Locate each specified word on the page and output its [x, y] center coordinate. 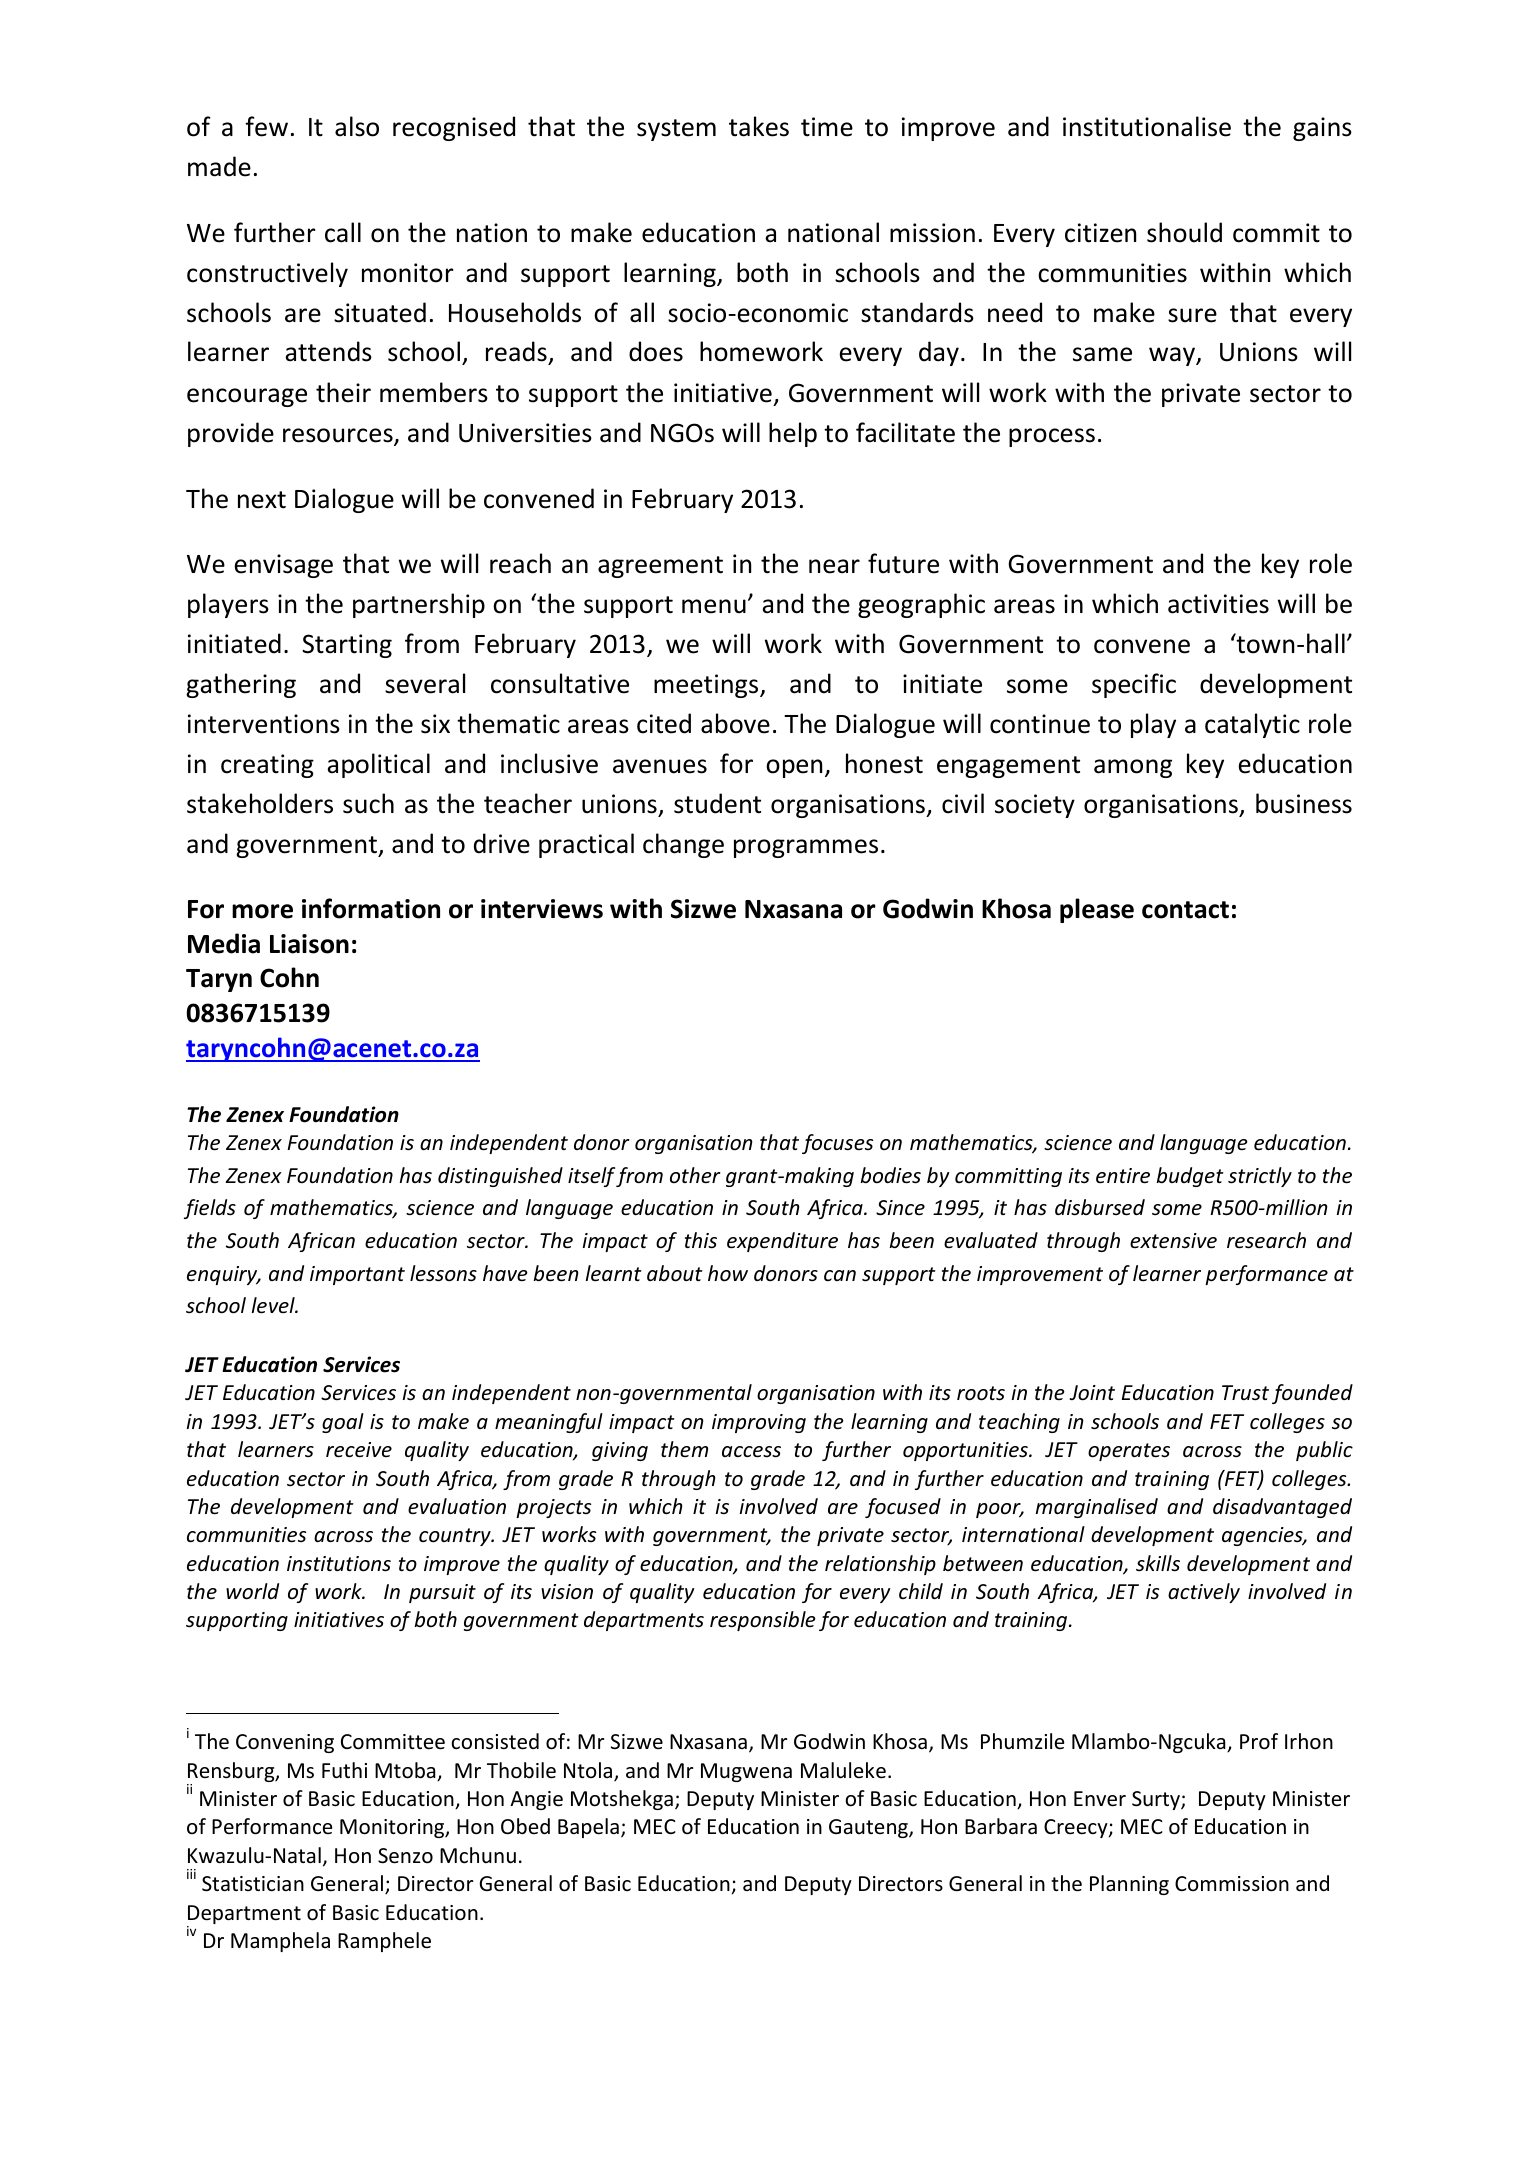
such [368, 803]
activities [1218, 604]
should [1184, 232]
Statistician [253, 1884]
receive [359, 1450]
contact [1185, 910]
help [793, 434]
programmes [806, 848]
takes [759, 126]
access [751, 1452]
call [343, 232]
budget [1190, 1177]
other [695, 1175]
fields [210, 1209]
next [262, 500]
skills [1158, 1563]
